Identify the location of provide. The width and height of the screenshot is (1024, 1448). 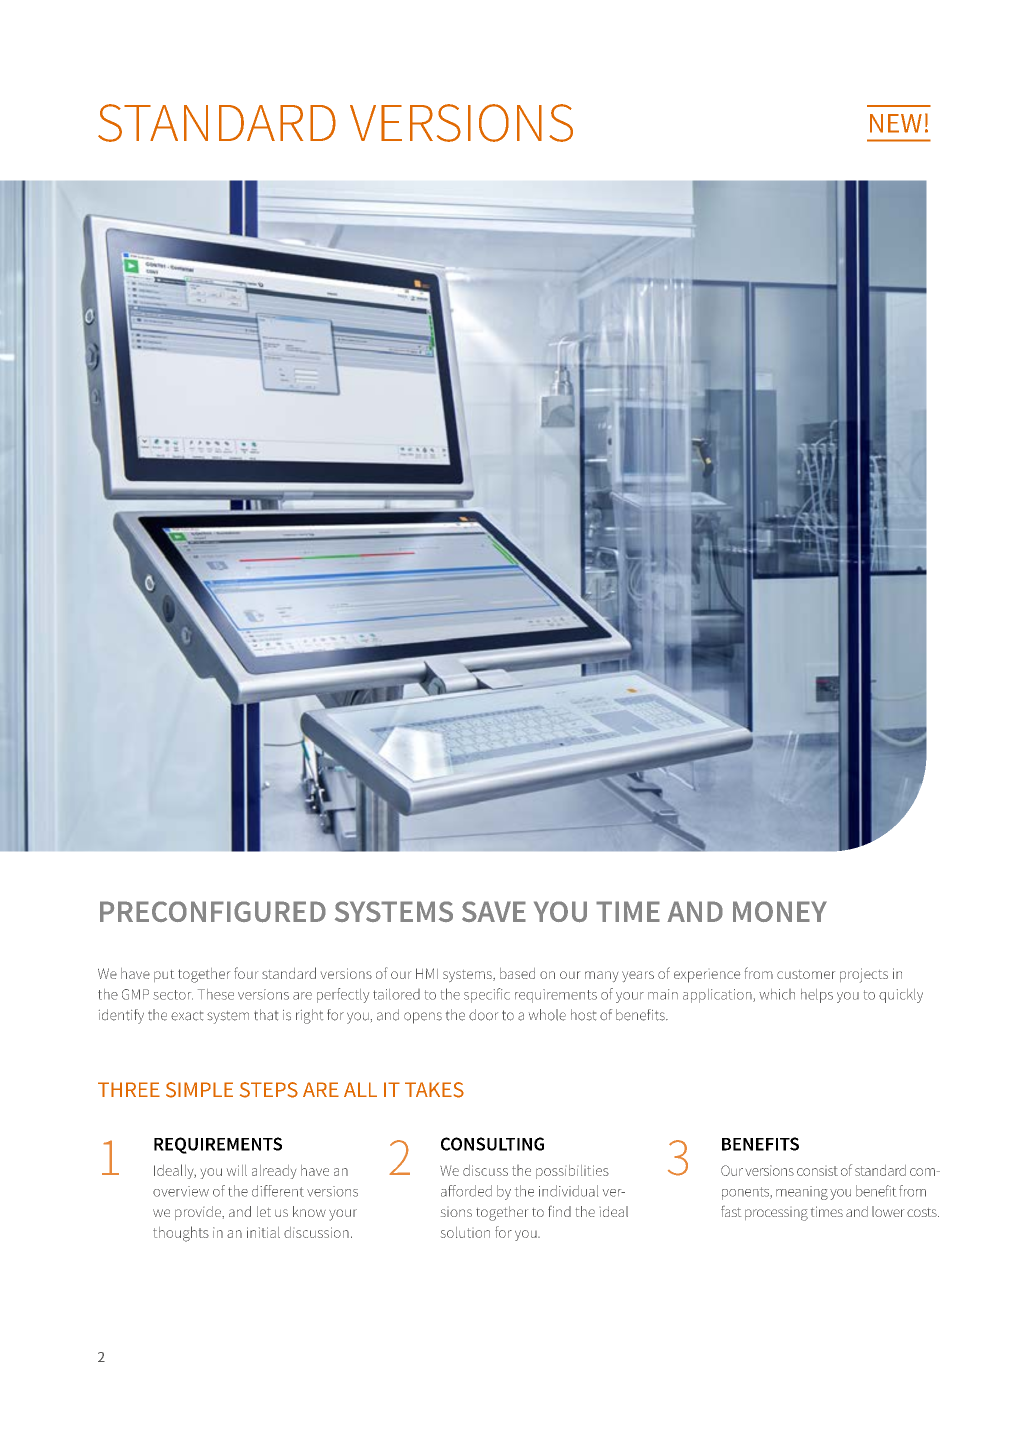
(199, 1213).
